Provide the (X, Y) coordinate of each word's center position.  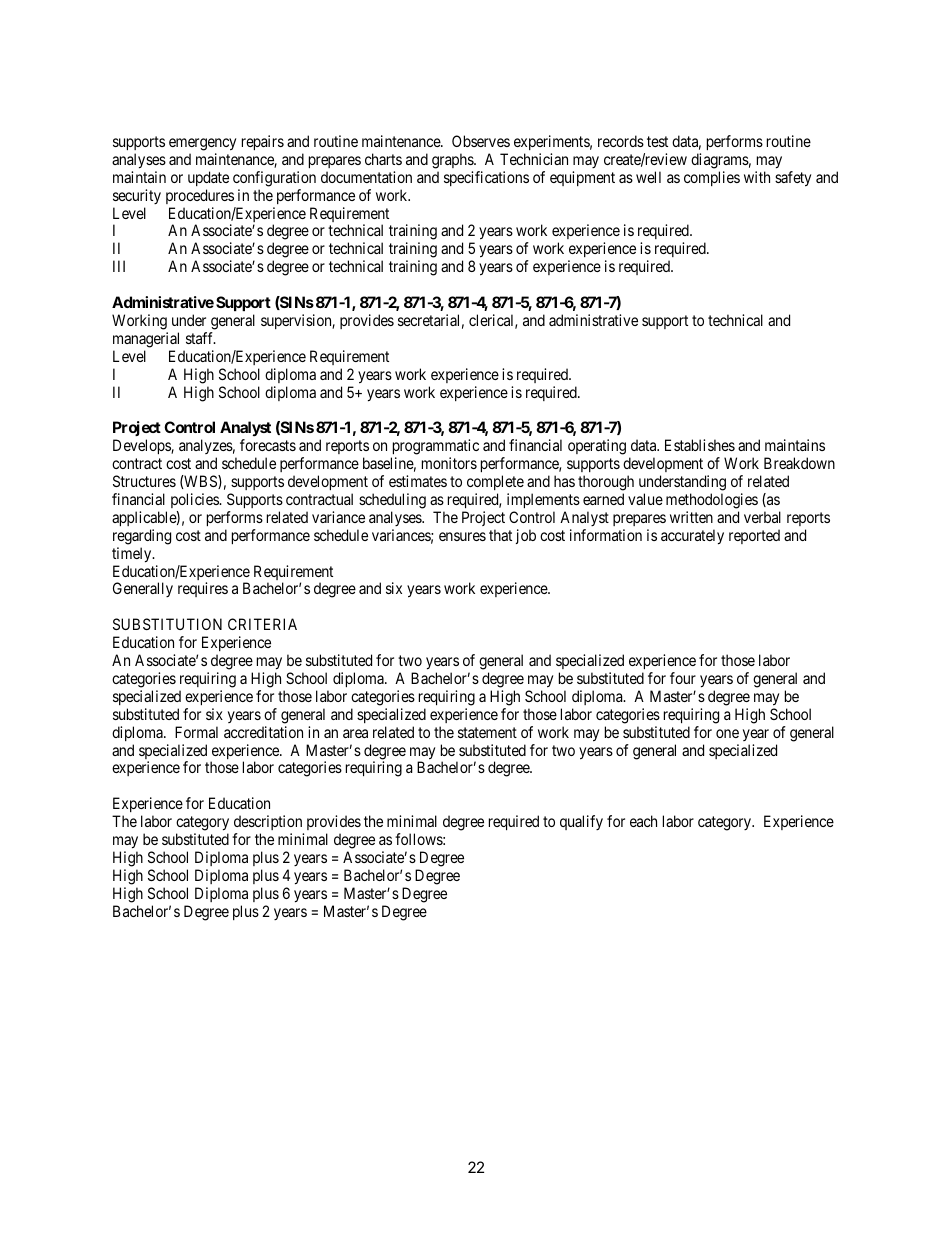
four (683, 678)
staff (201, 338)
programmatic (435, 448)
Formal (196, 732)
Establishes (700, 445)
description (269, 824)
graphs (453, 161)
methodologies (712, 501)
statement (487, 732)
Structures (144, 481)
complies (712, 178)
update (208, 178)
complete (495, 482)
